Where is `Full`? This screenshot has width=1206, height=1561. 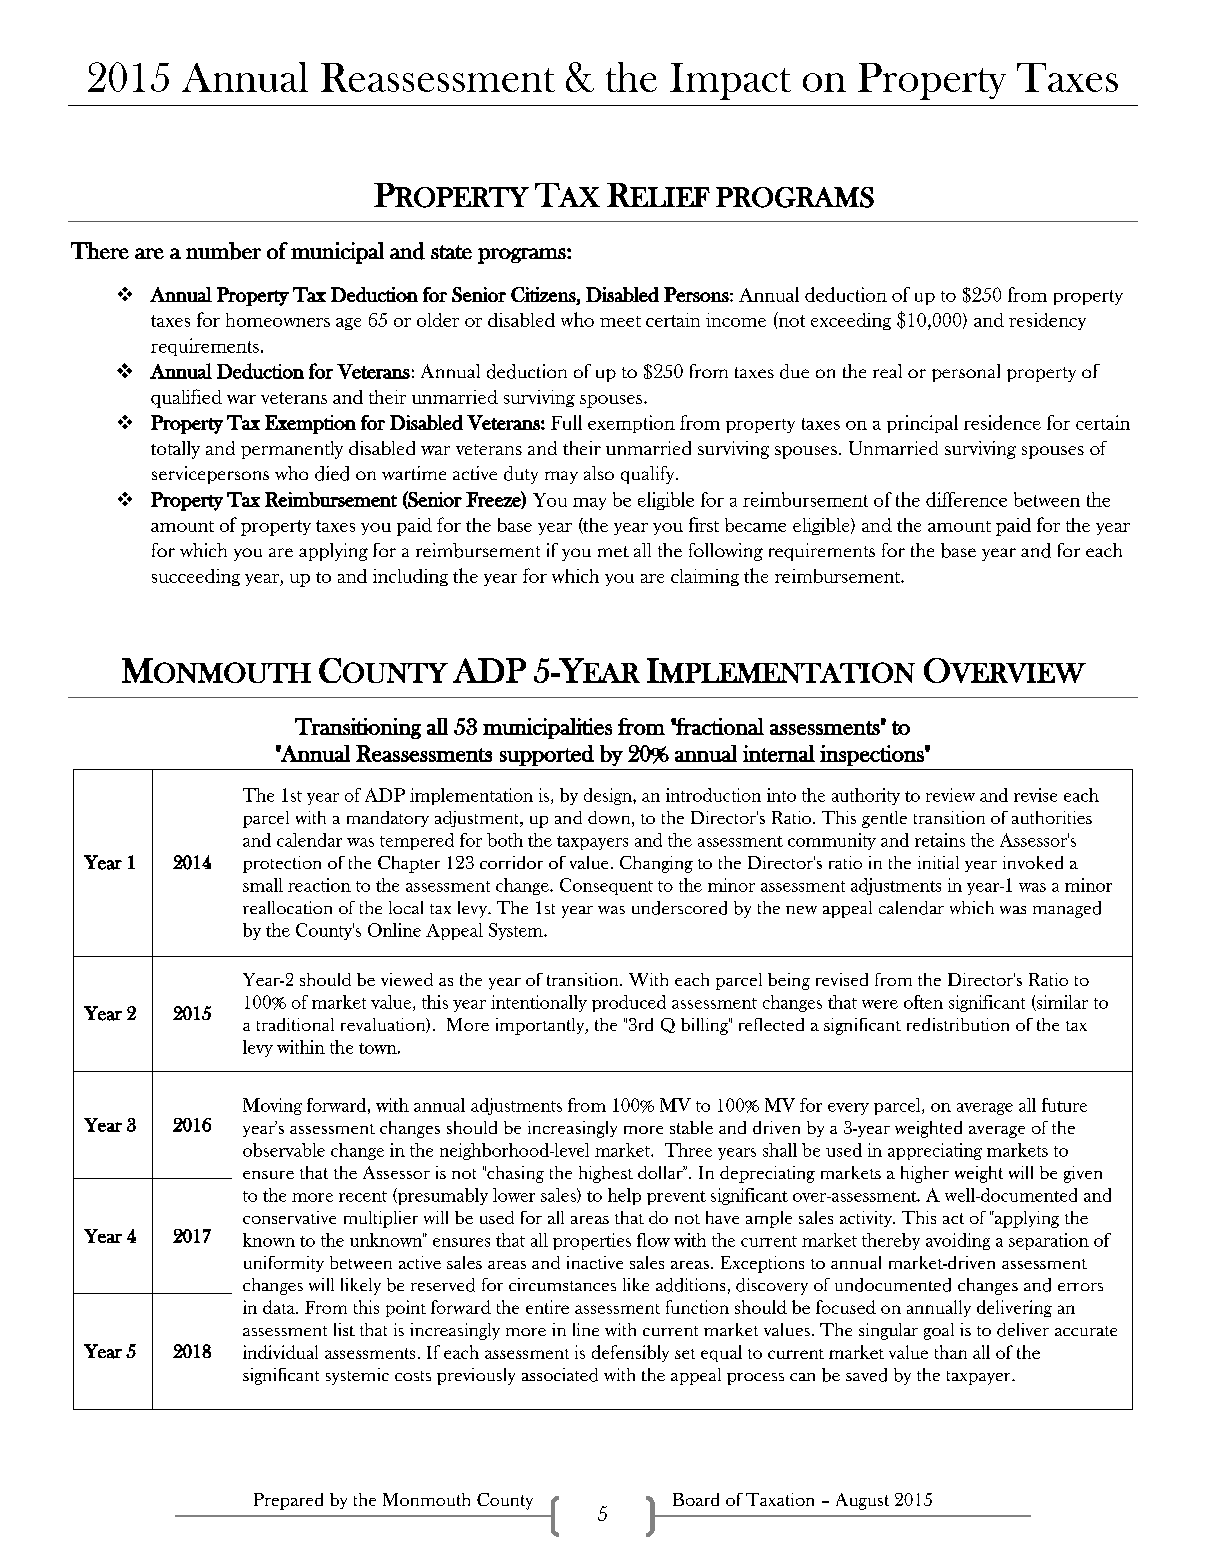
Full is located at coordinates (566, 422).
